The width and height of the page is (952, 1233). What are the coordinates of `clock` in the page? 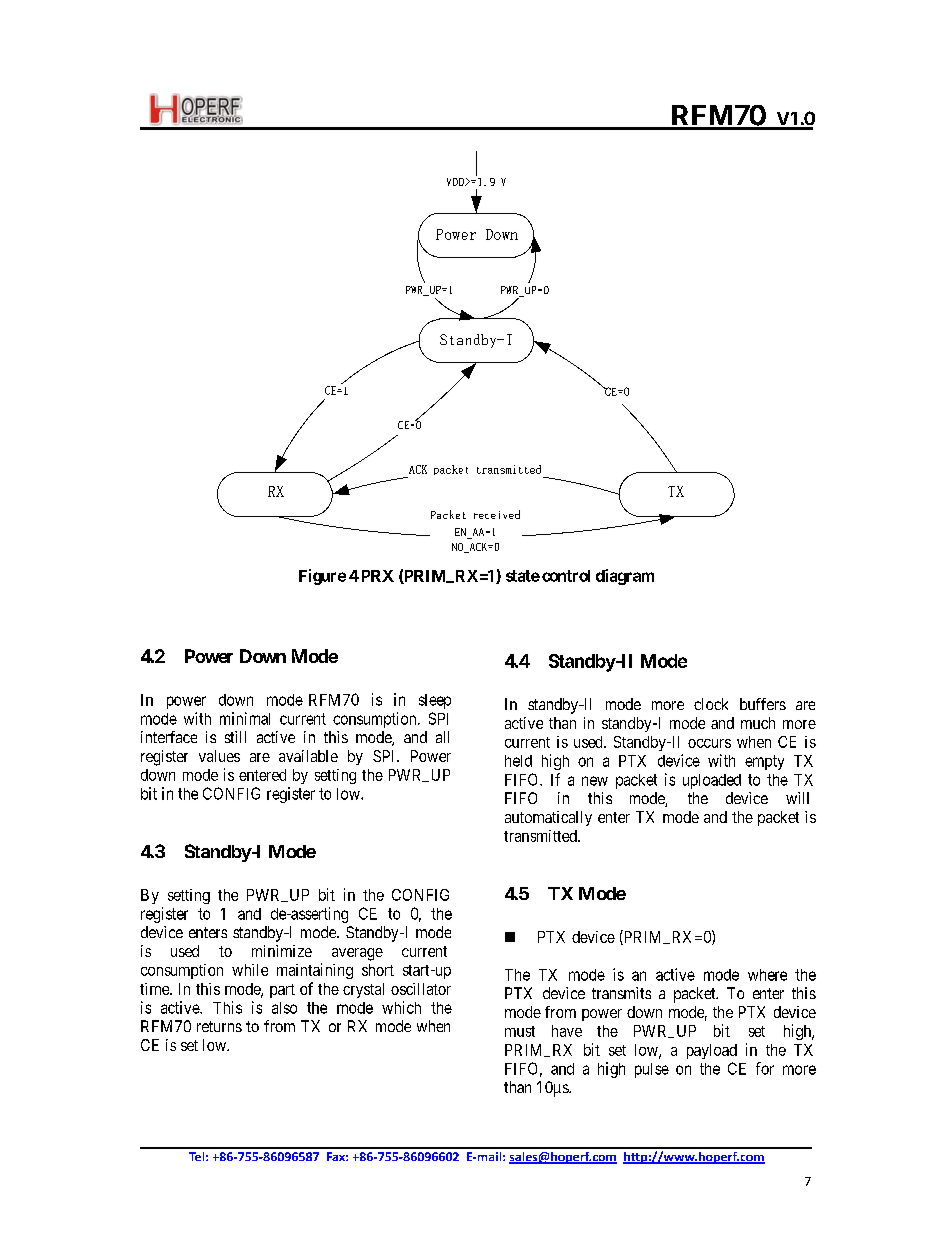 It's located at (711, 704).
